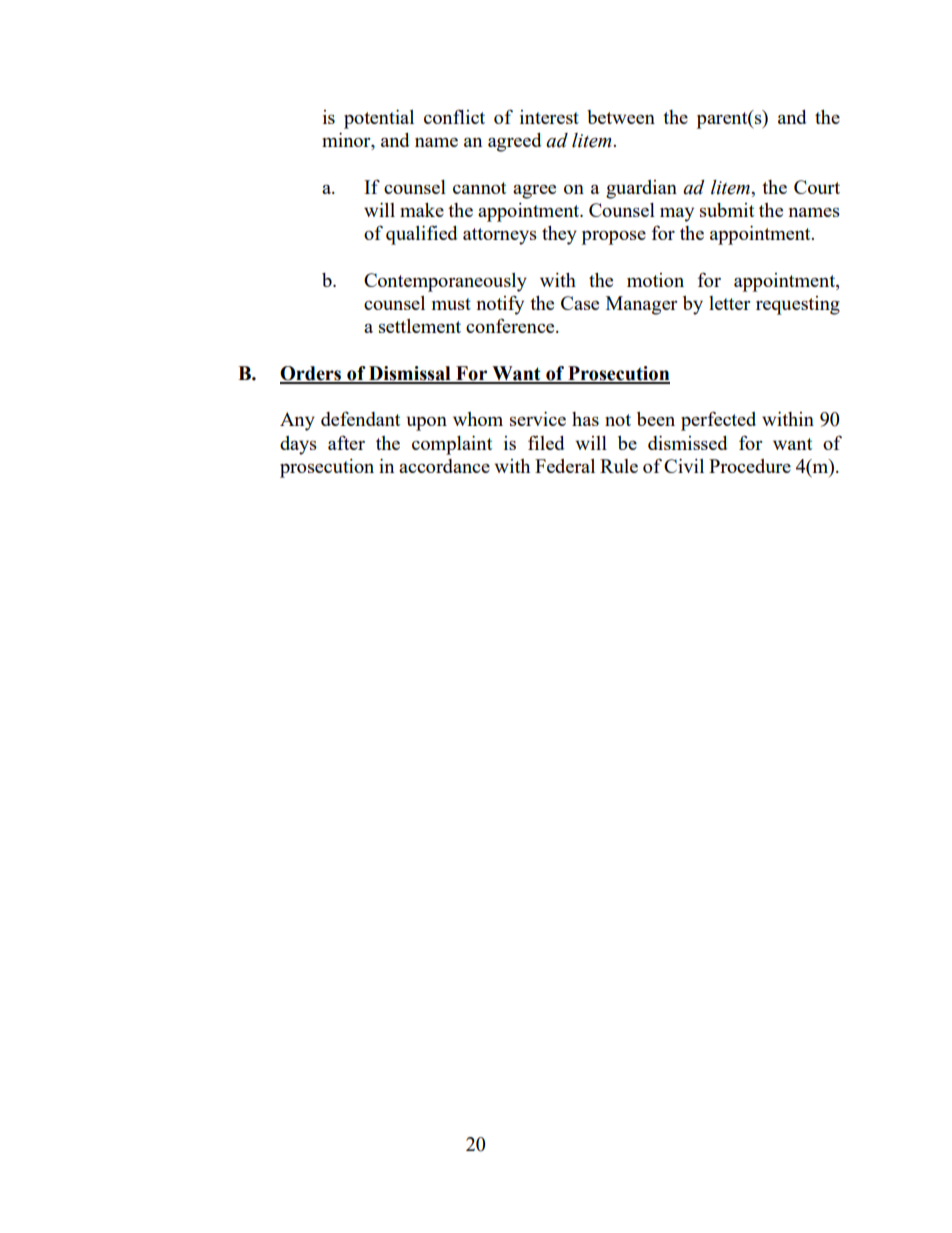 The width and height of the page is (952, 1233). What do you see at coordinates (421, 235) in the page?
I see `qualified` at bounding box center [421, 235].
